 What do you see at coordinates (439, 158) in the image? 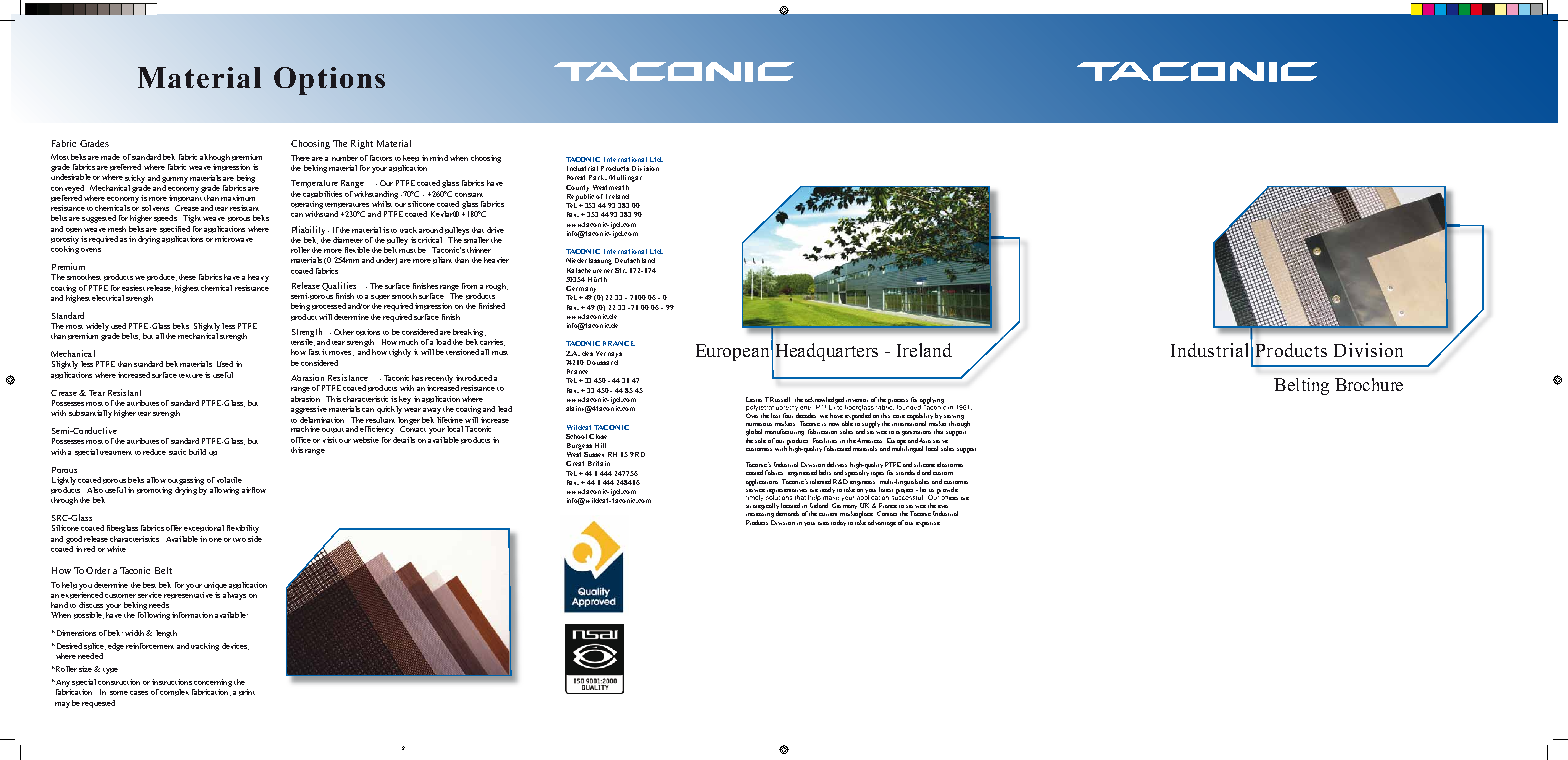
I see `mind` at bounding box center [439, 158].
